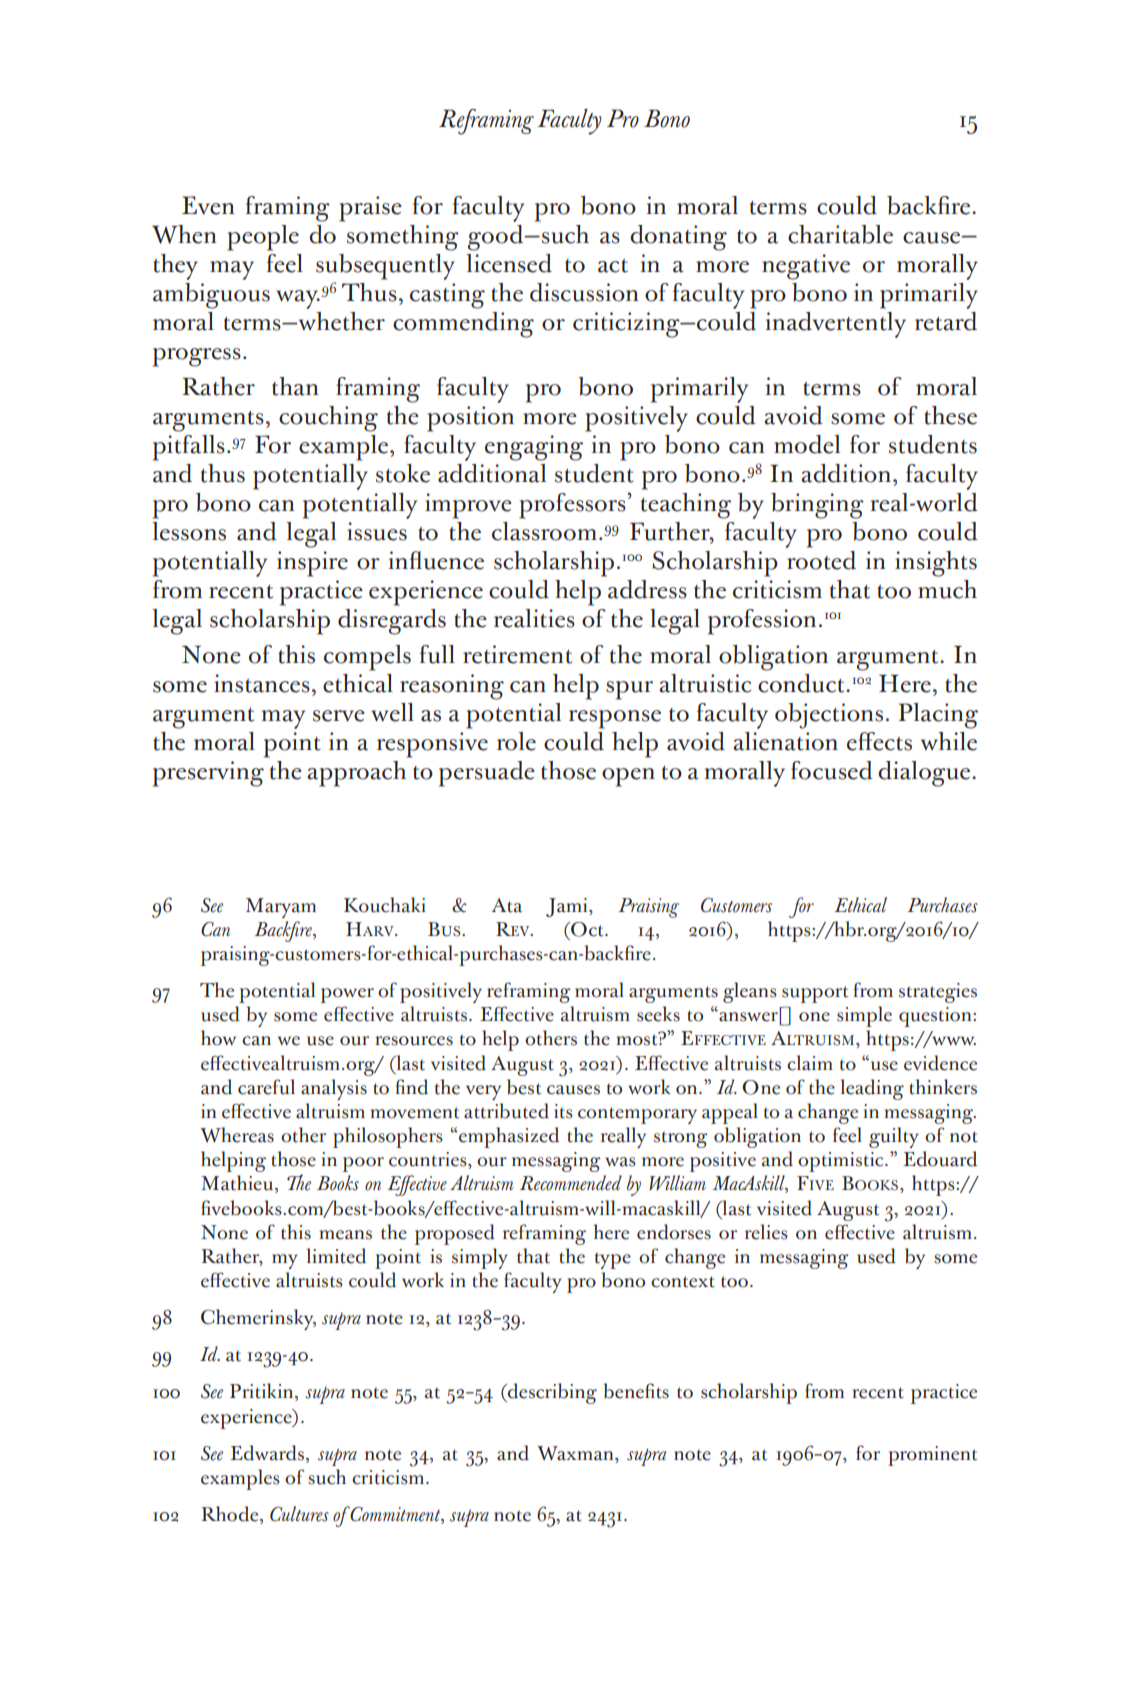  What do you see at coordinates (842, 1162) in the screenshot?
I see `optimistic` at bounding box center [842, 1162].
